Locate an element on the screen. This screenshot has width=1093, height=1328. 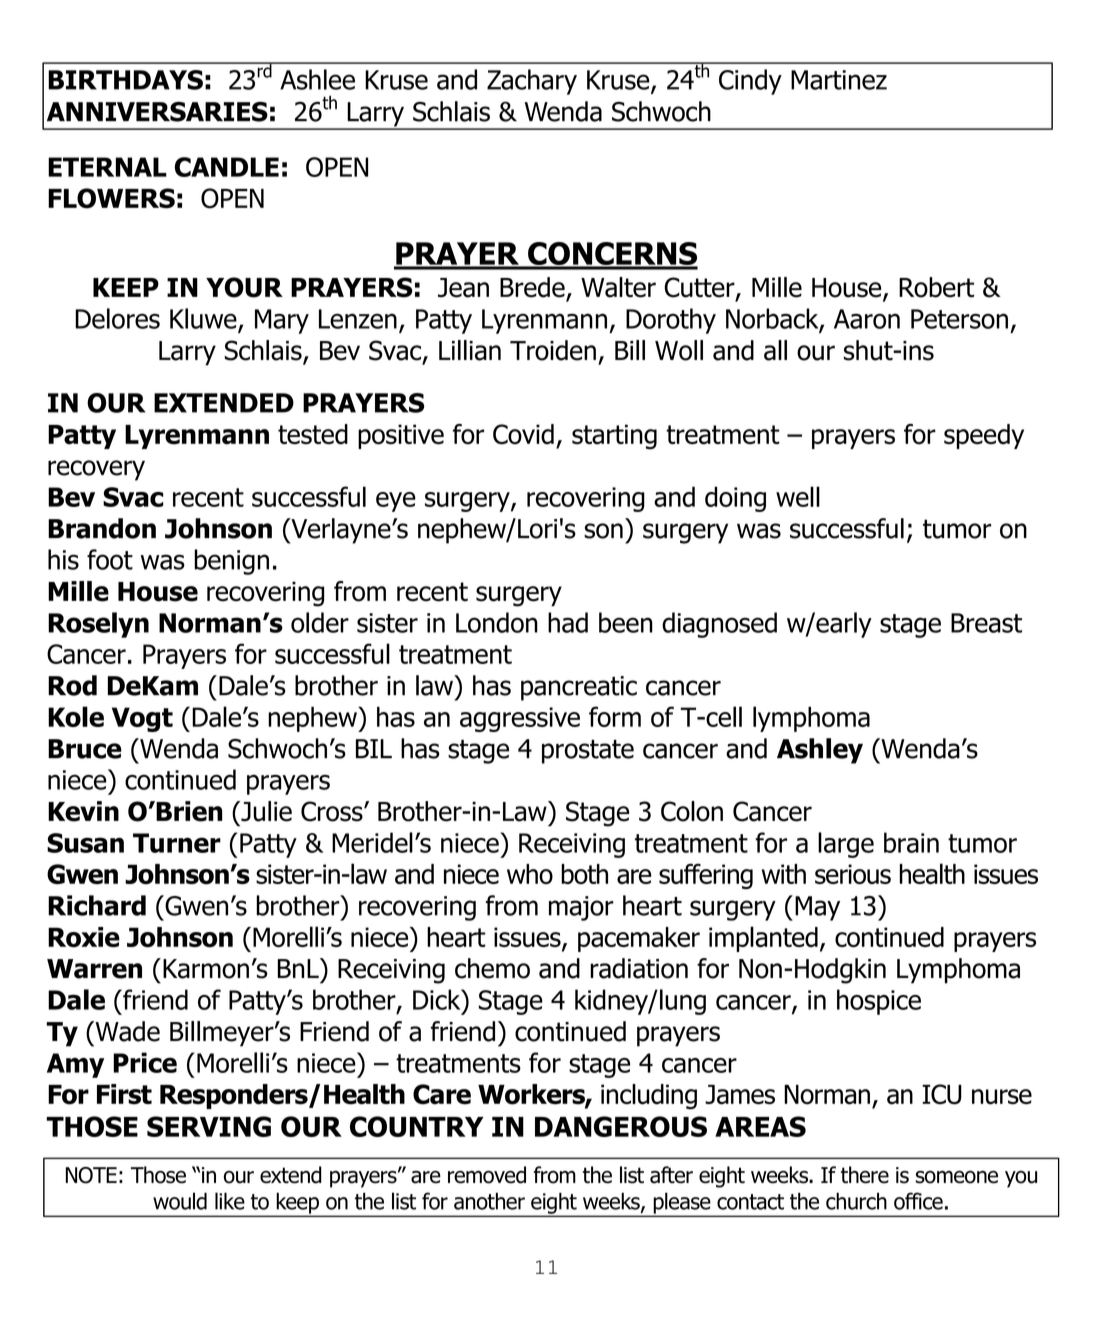
aggressive is located at coordinates (520, 719).
